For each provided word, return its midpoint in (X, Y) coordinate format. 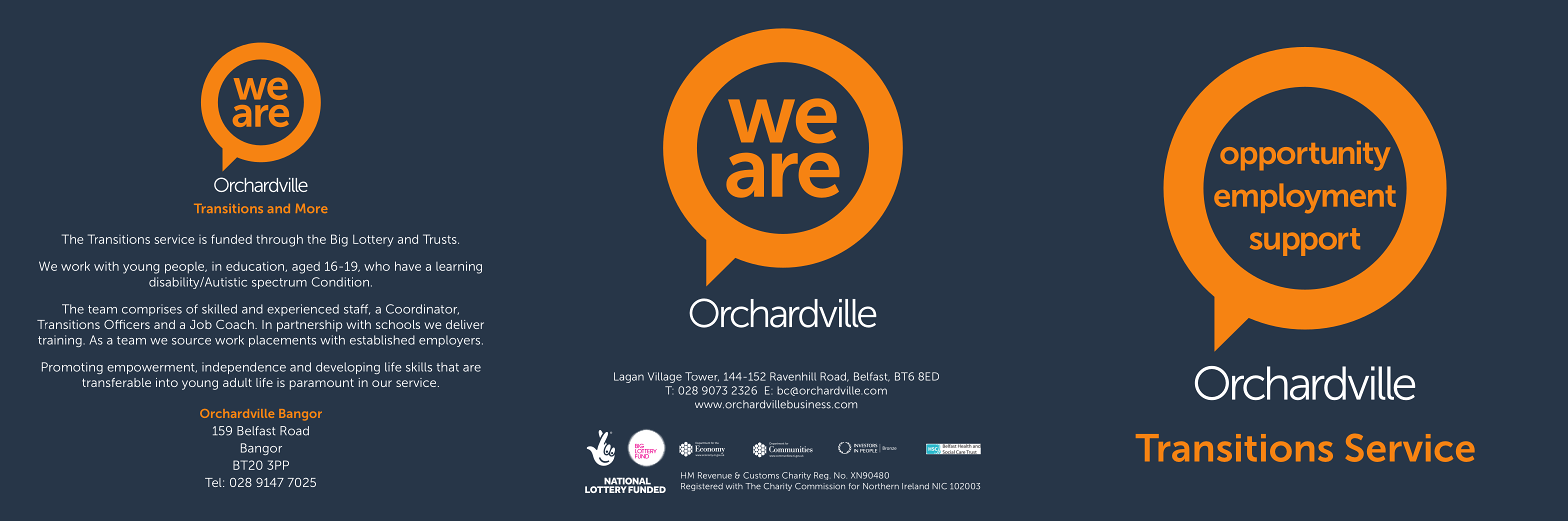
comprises (152, 310)
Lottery (373, 241)
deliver (465, 324)
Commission (820, 486)
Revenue (715, 475)
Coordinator (422, 309)
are (472, 368)
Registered (702, 487)
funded (231, 239)
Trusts (441, 239)
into (167, 382)
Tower (702, 377)
